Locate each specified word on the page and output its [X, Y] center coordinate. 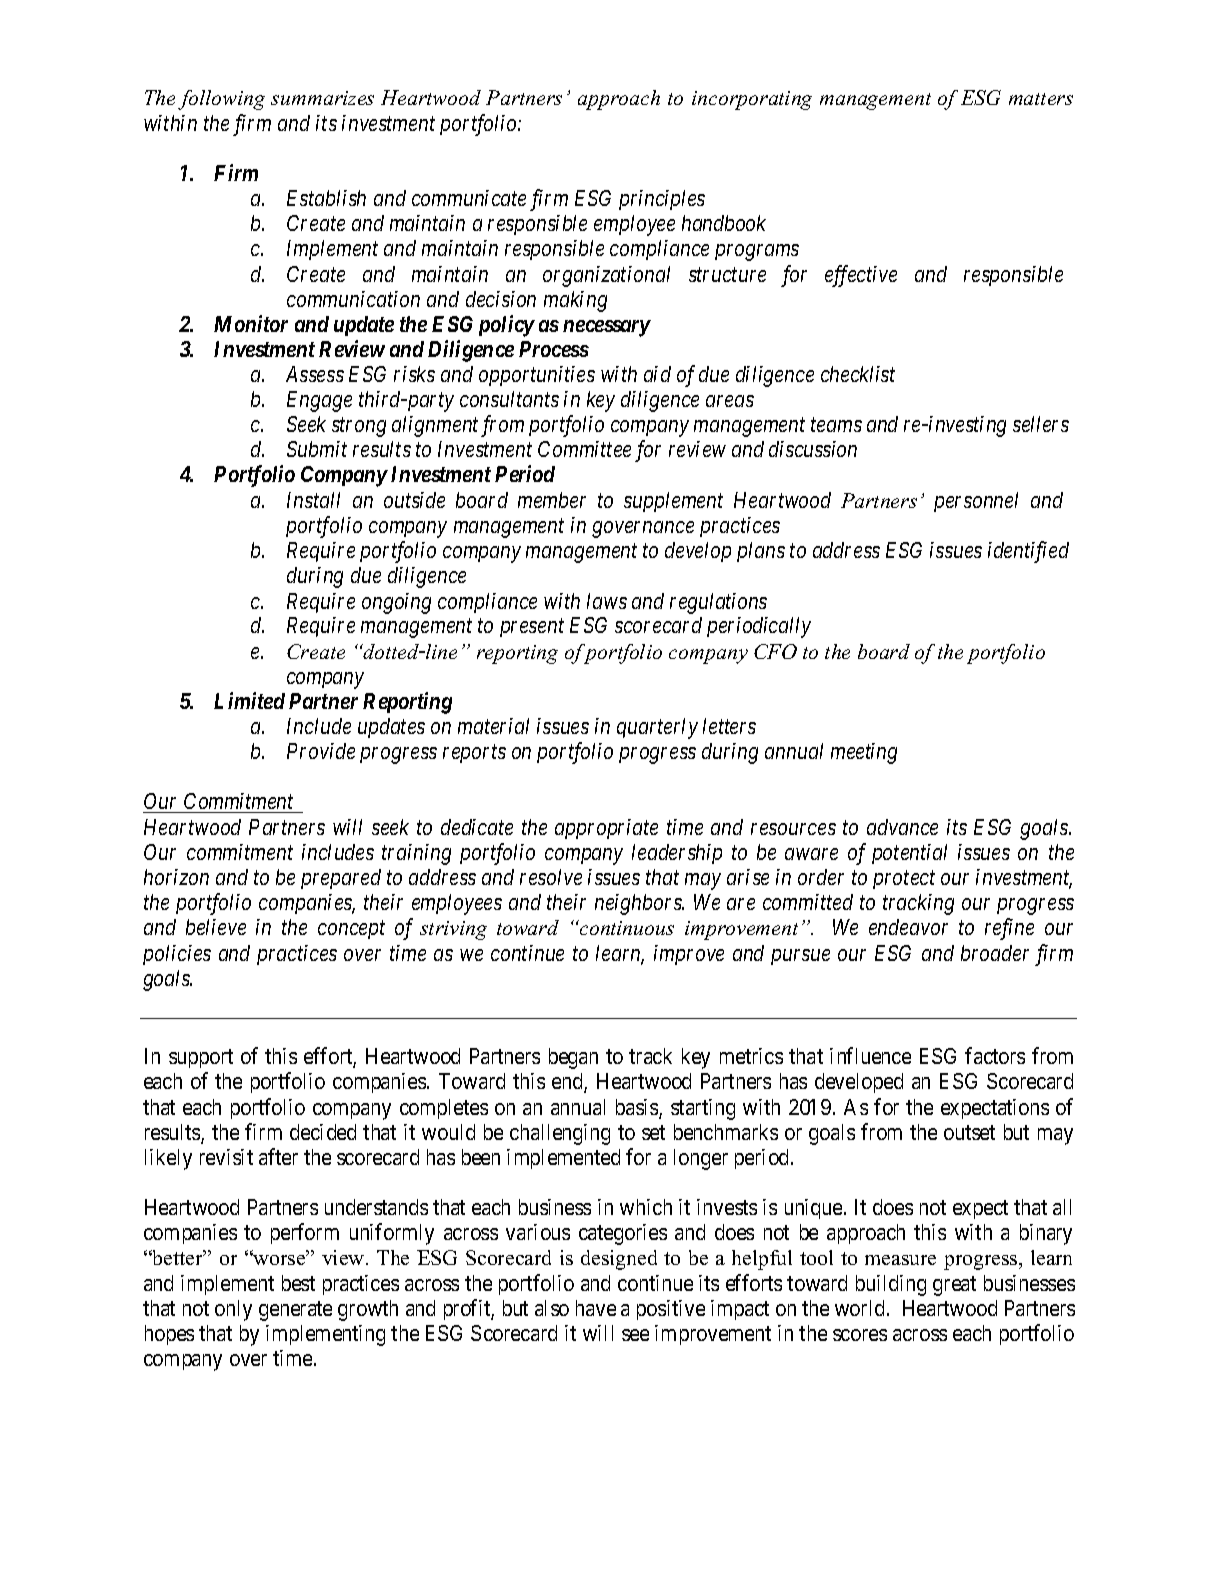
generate [295, 1311]
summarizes [322, 98]
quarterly [657, 728]
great [954, 1286]
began [573, 1058]
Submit [317, 449]
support [201, 1059]
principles [662, 200]
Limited [249, 700]
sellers [1041, 424]
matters [1041, 99]
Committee [584, 449]
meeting [864, 753]
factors [995, 1055]
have [596, 1308]
